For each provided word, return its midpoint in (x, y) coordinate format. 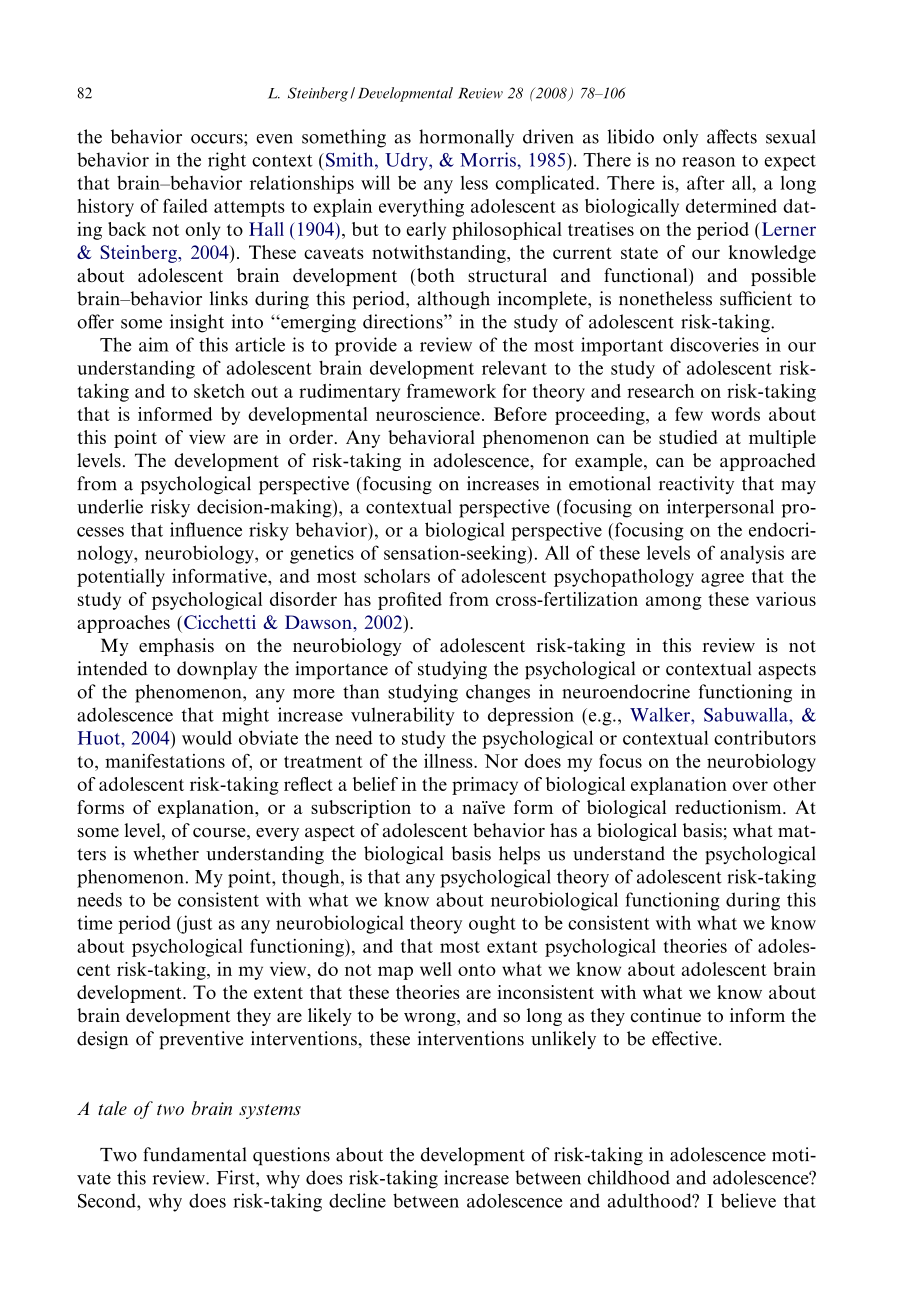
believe (748, 1200)
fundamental (194, 1154)
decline (357, 1200)
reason (708, 162)
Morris (489, 159)
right (227, 161)
